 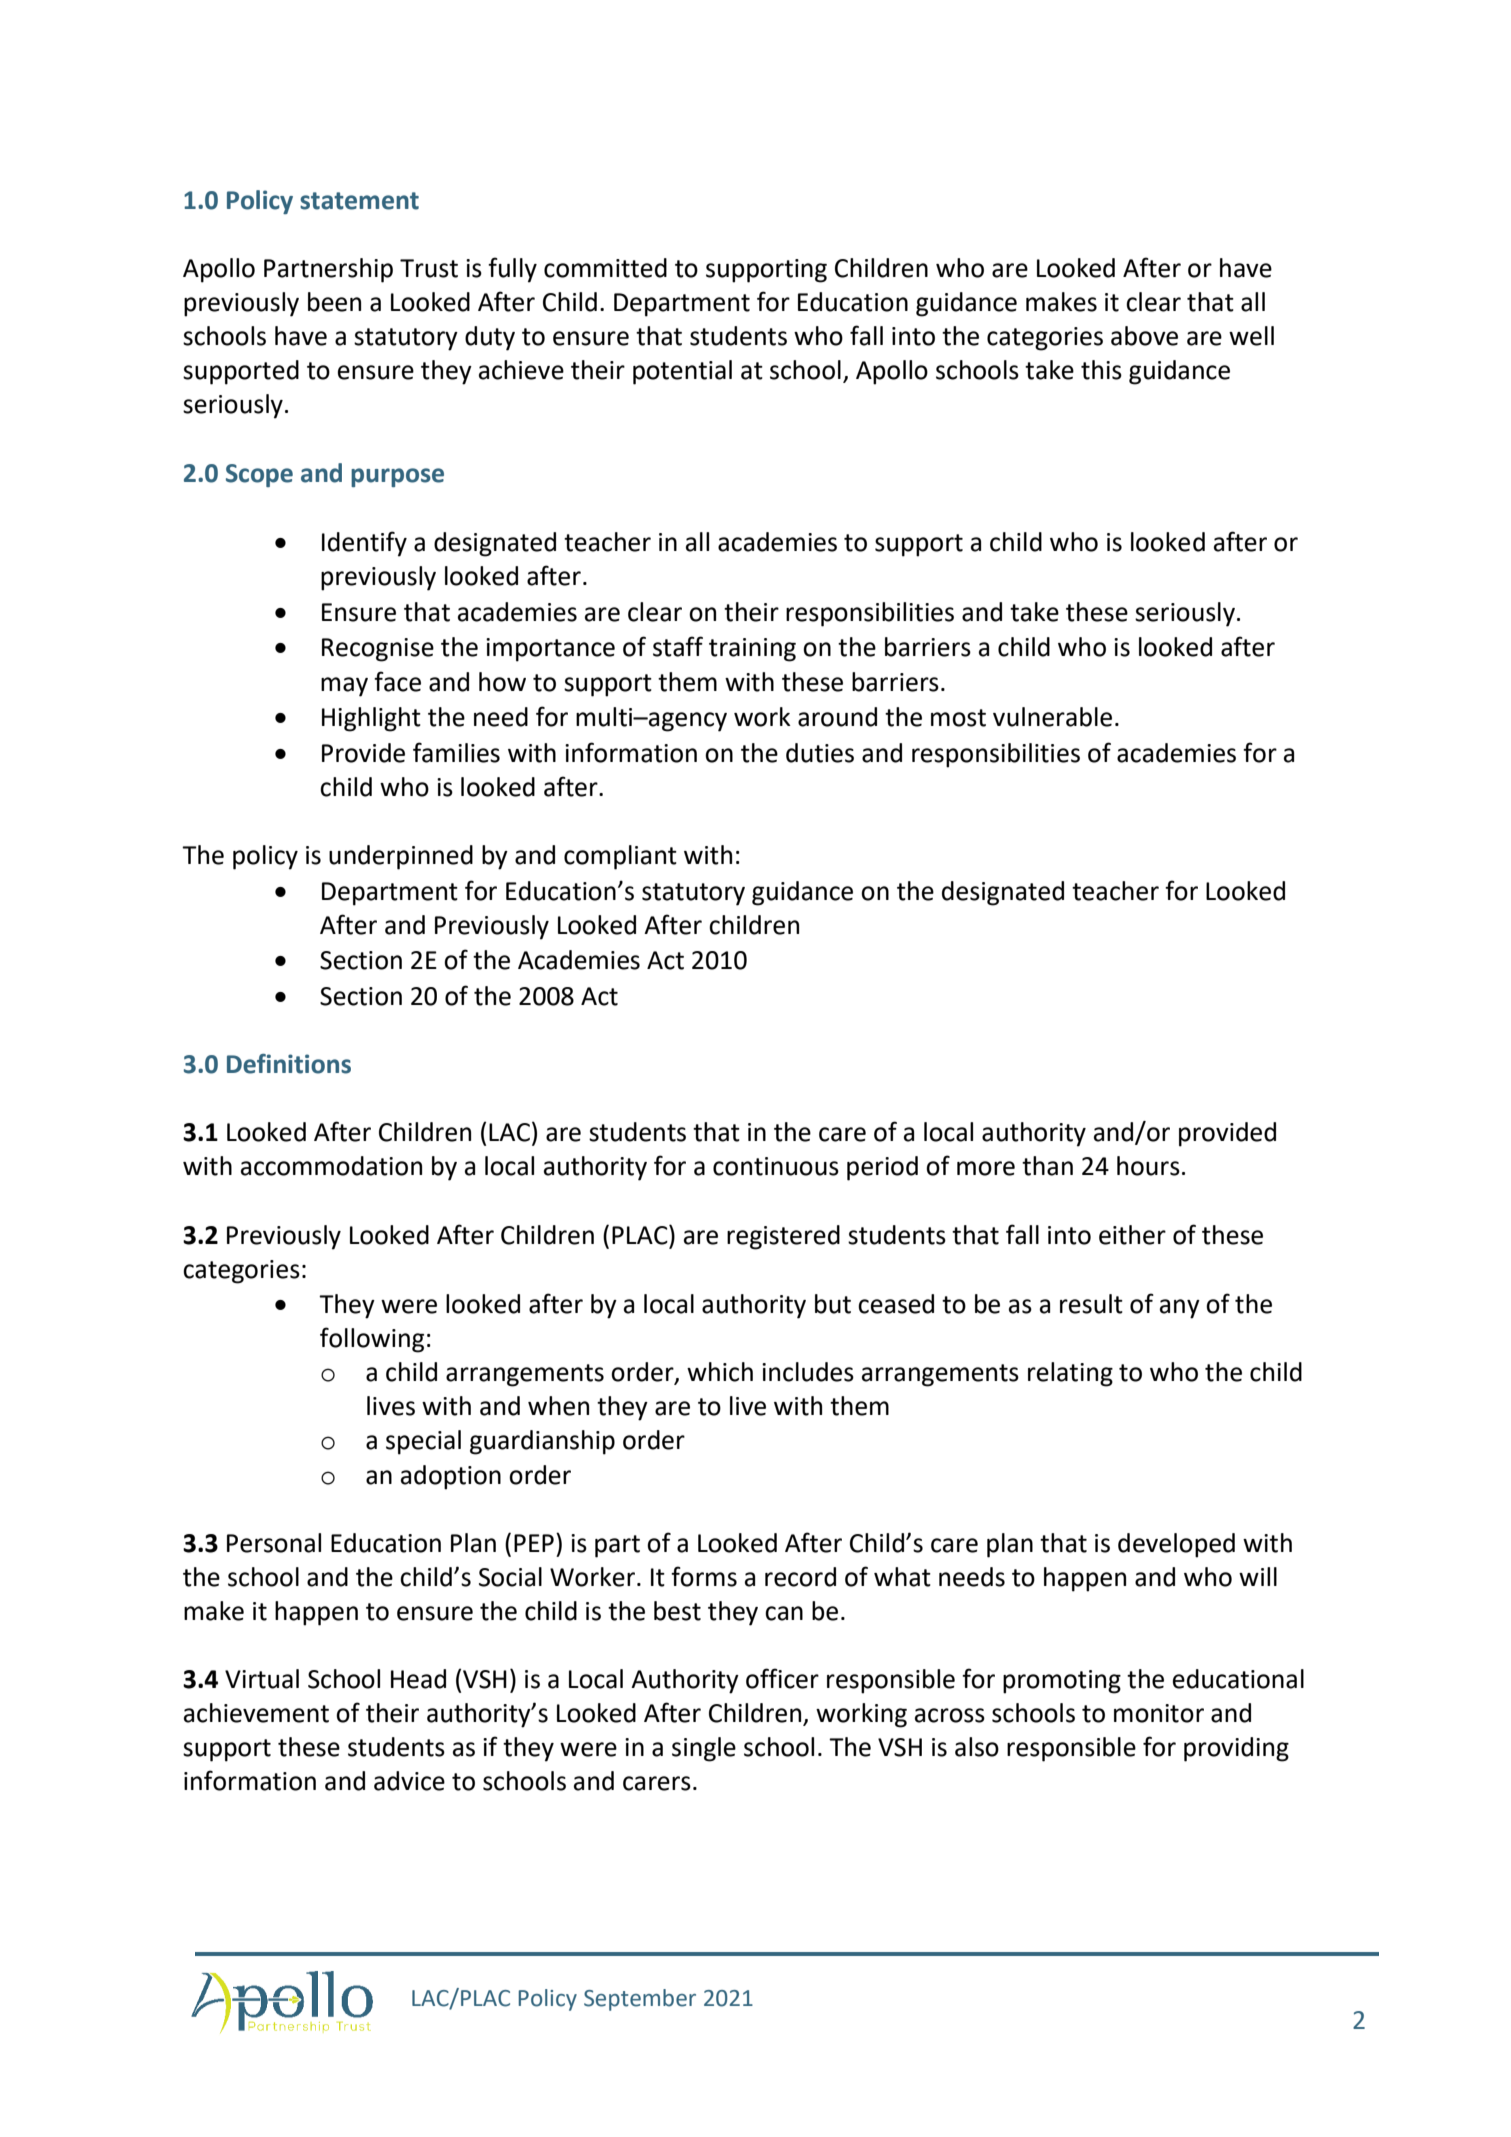 What do you see at coordinates (331, 1166) in the page?
I see `accommodation` at bounding box center [331, 1166].
